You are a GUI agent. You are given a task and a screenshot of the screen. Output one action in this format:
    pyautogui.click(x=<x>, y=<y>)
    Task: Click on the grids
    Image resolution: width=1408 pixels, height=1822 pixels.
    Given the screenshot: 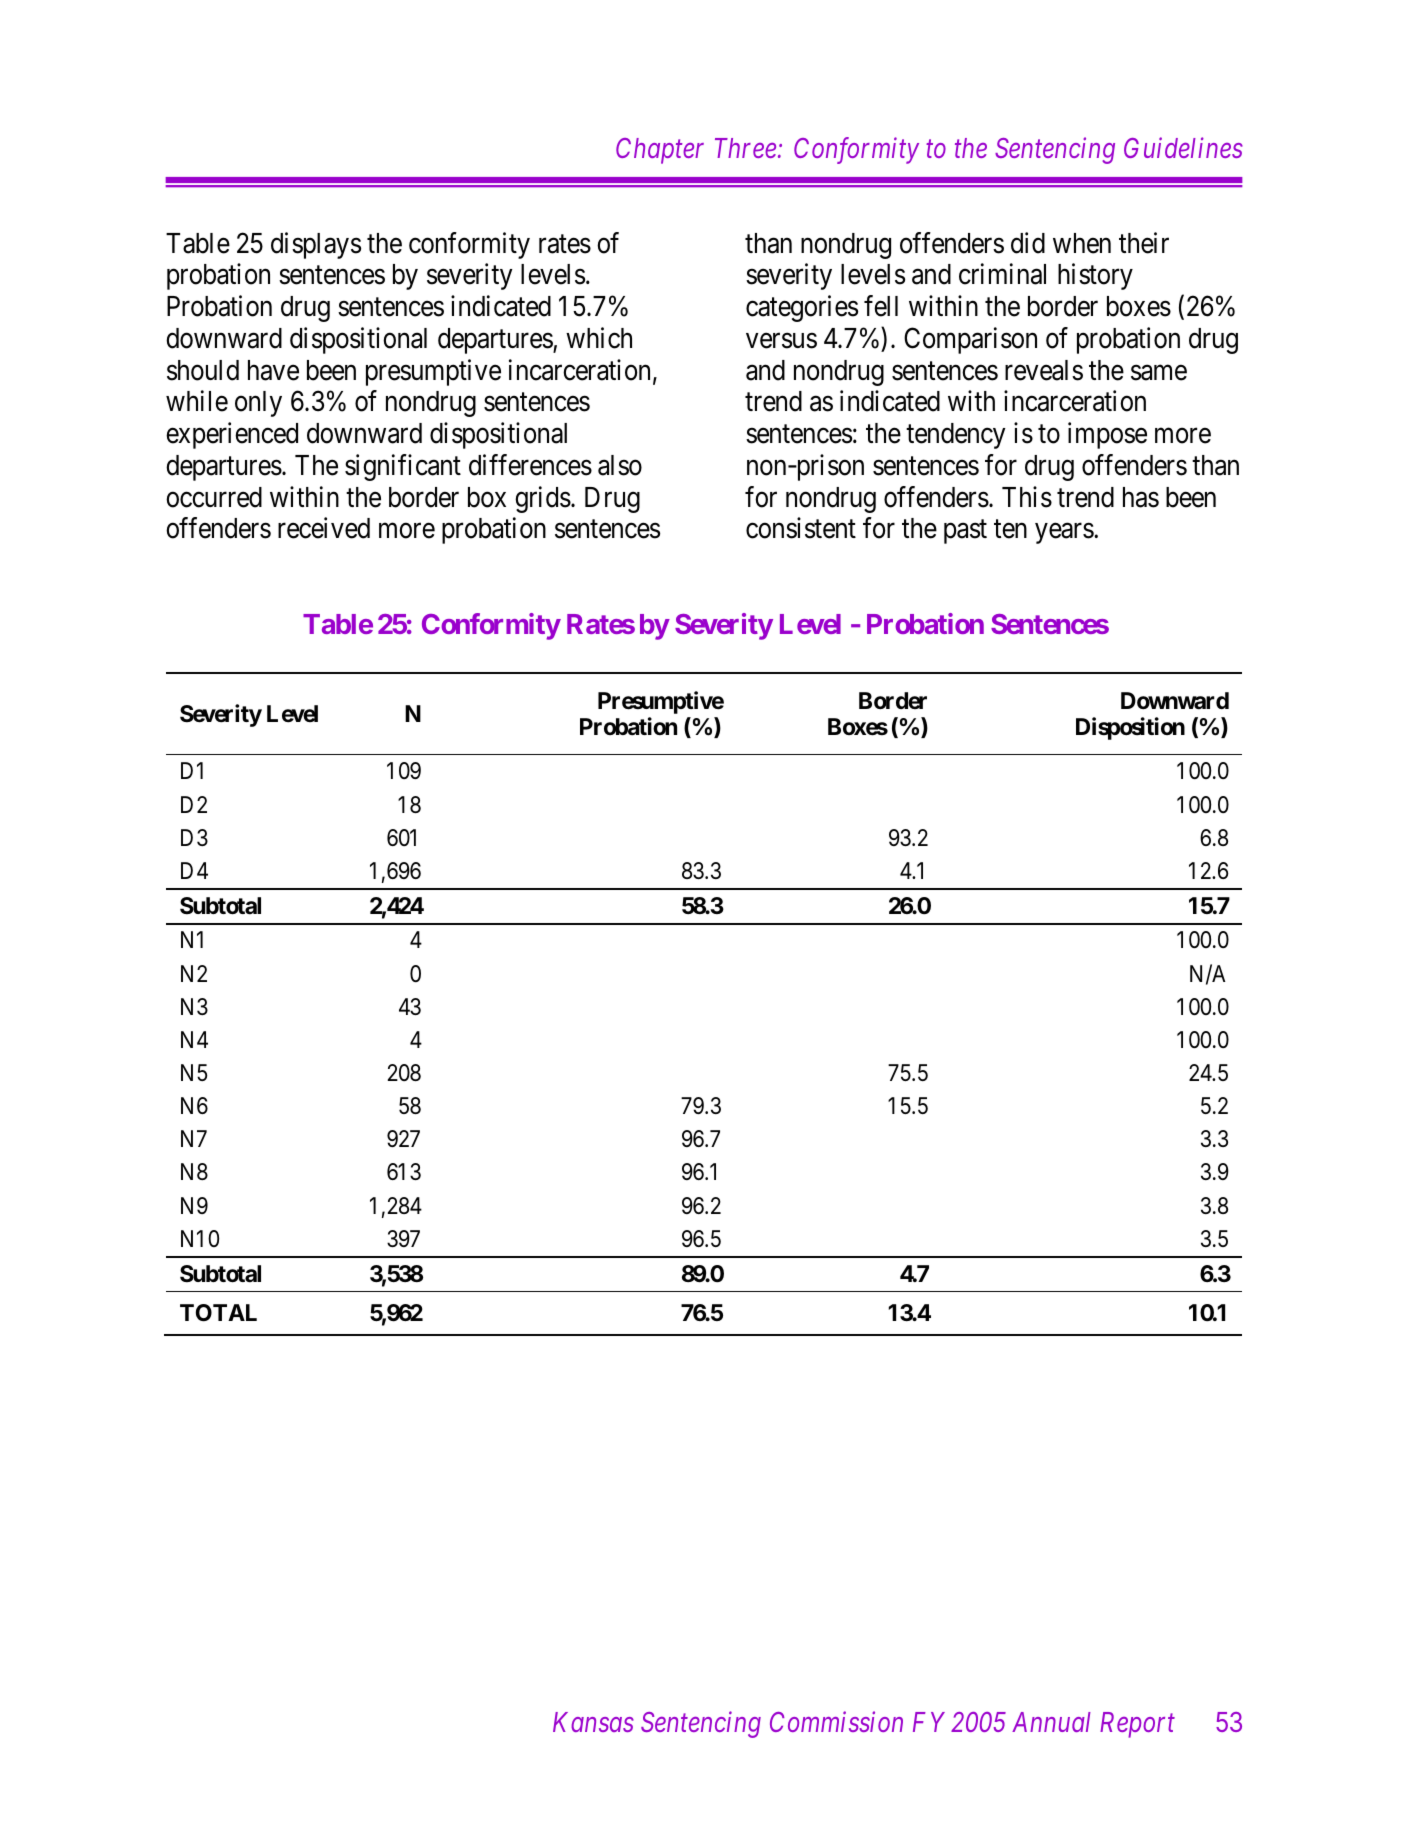 What is the action you would take?
    pyautogui.click(x=543, y=499)
